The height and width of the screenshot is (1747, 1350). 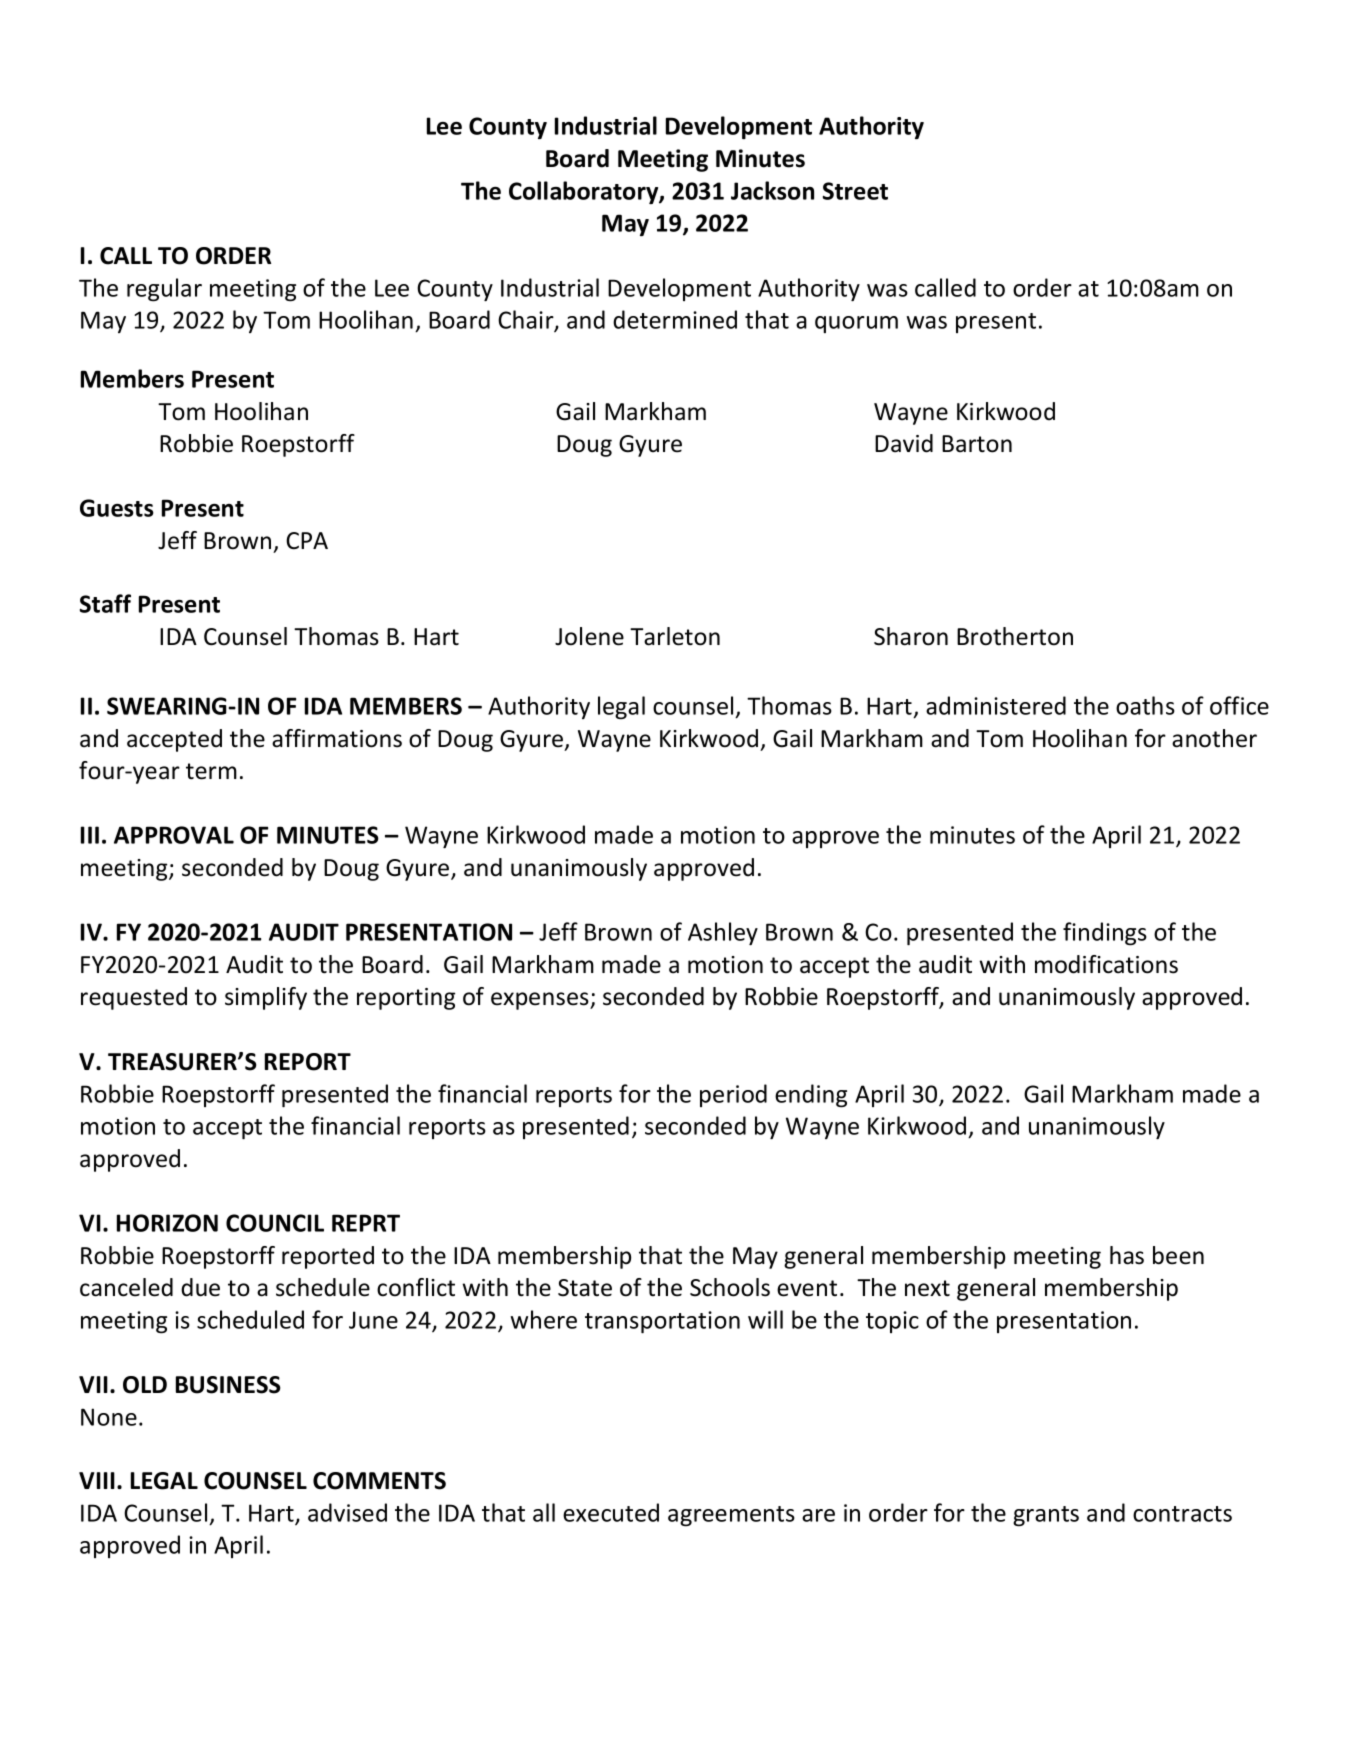 What do you see at coordinates (1015, 636) in the screenshot?
I see `Brotherton` at bounding box center [1015, 636].
